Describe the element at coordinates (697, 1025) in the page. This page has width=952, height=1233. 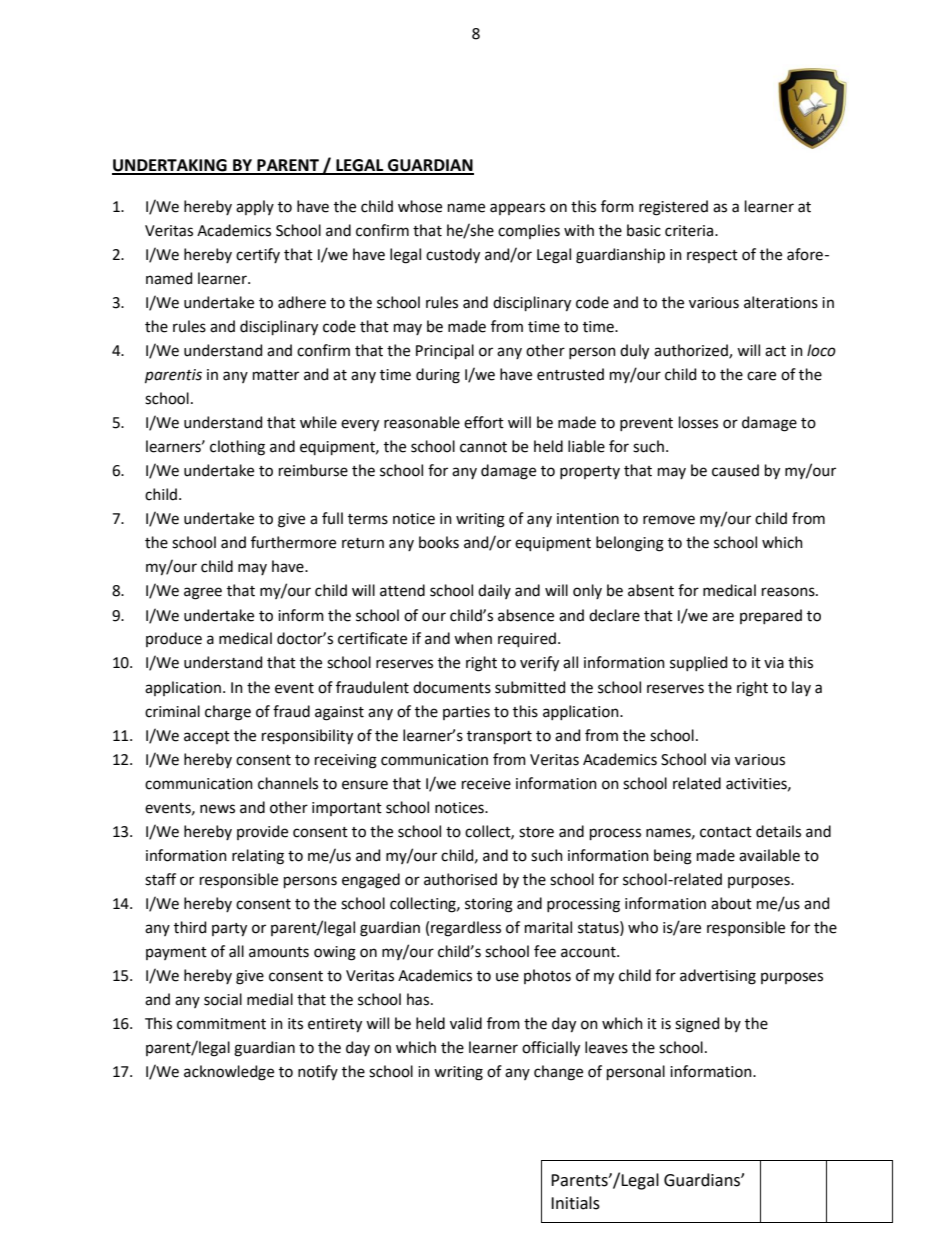
I see `signed` at that location.
